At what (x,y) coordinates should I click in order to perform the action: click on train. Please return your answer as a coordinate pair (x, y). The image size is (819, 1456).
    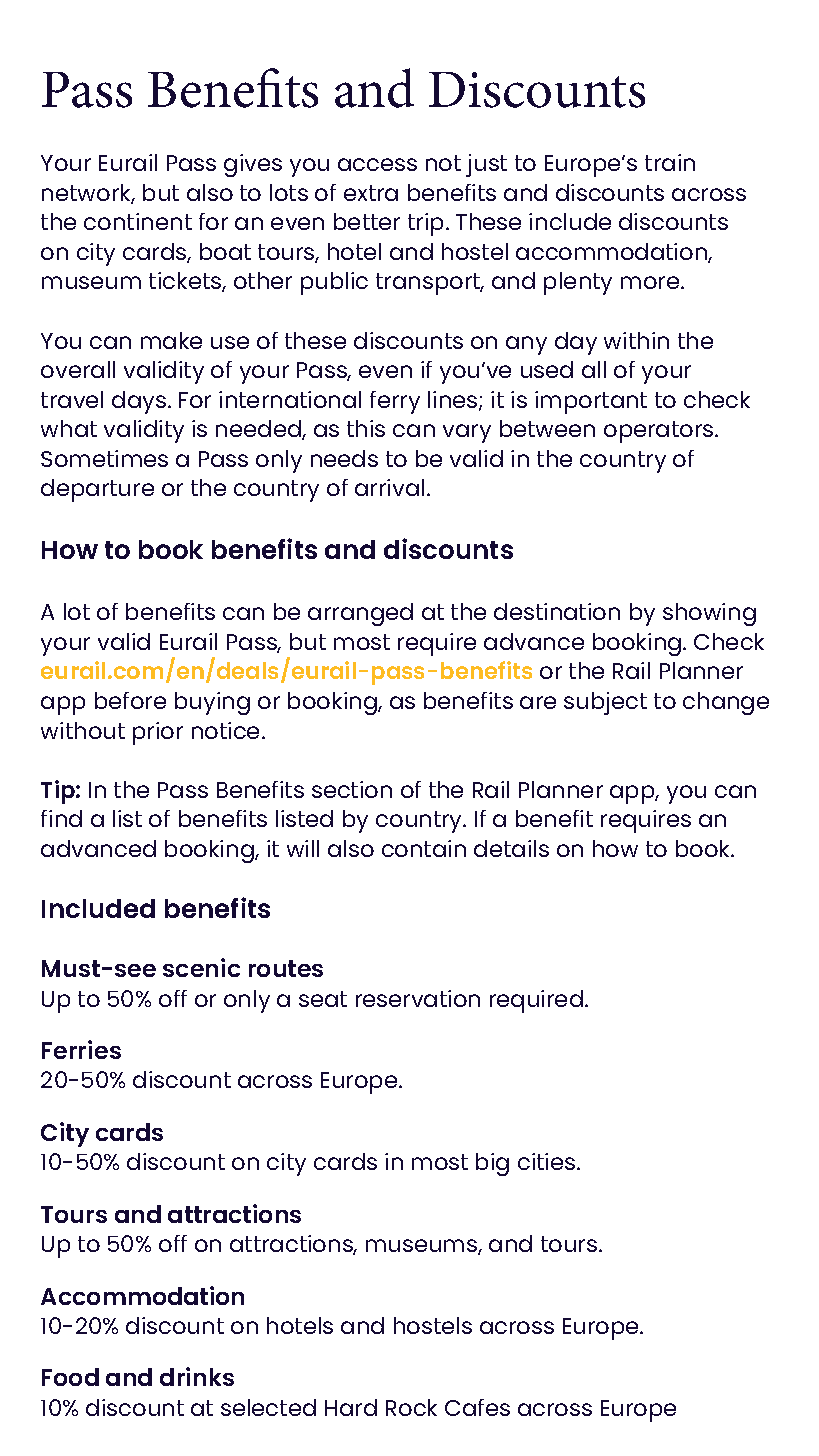
    Looking at the image, I should click on (670, 162).
